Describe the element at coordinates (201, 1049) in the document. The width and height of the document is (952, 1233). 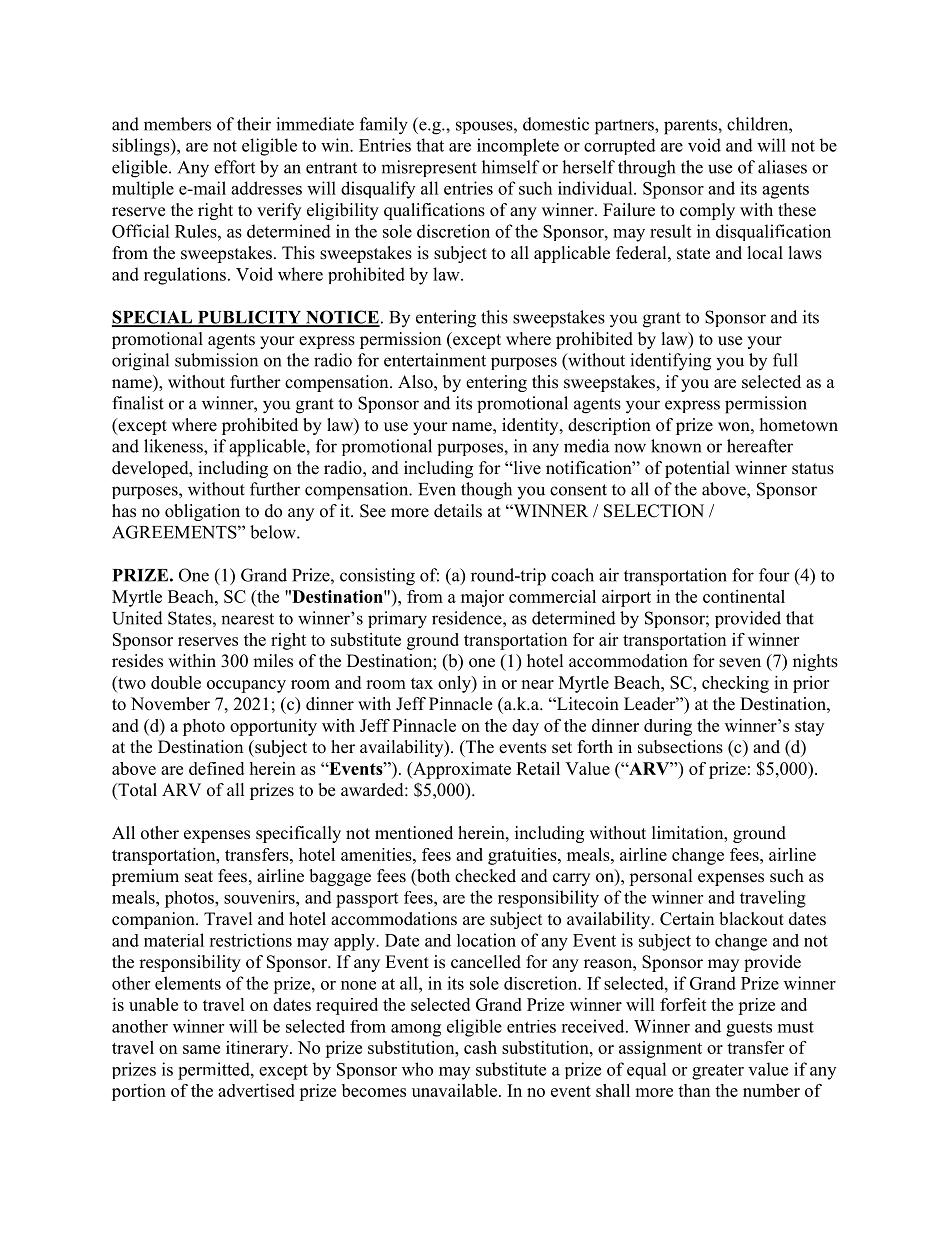
I see `same` at that location.
